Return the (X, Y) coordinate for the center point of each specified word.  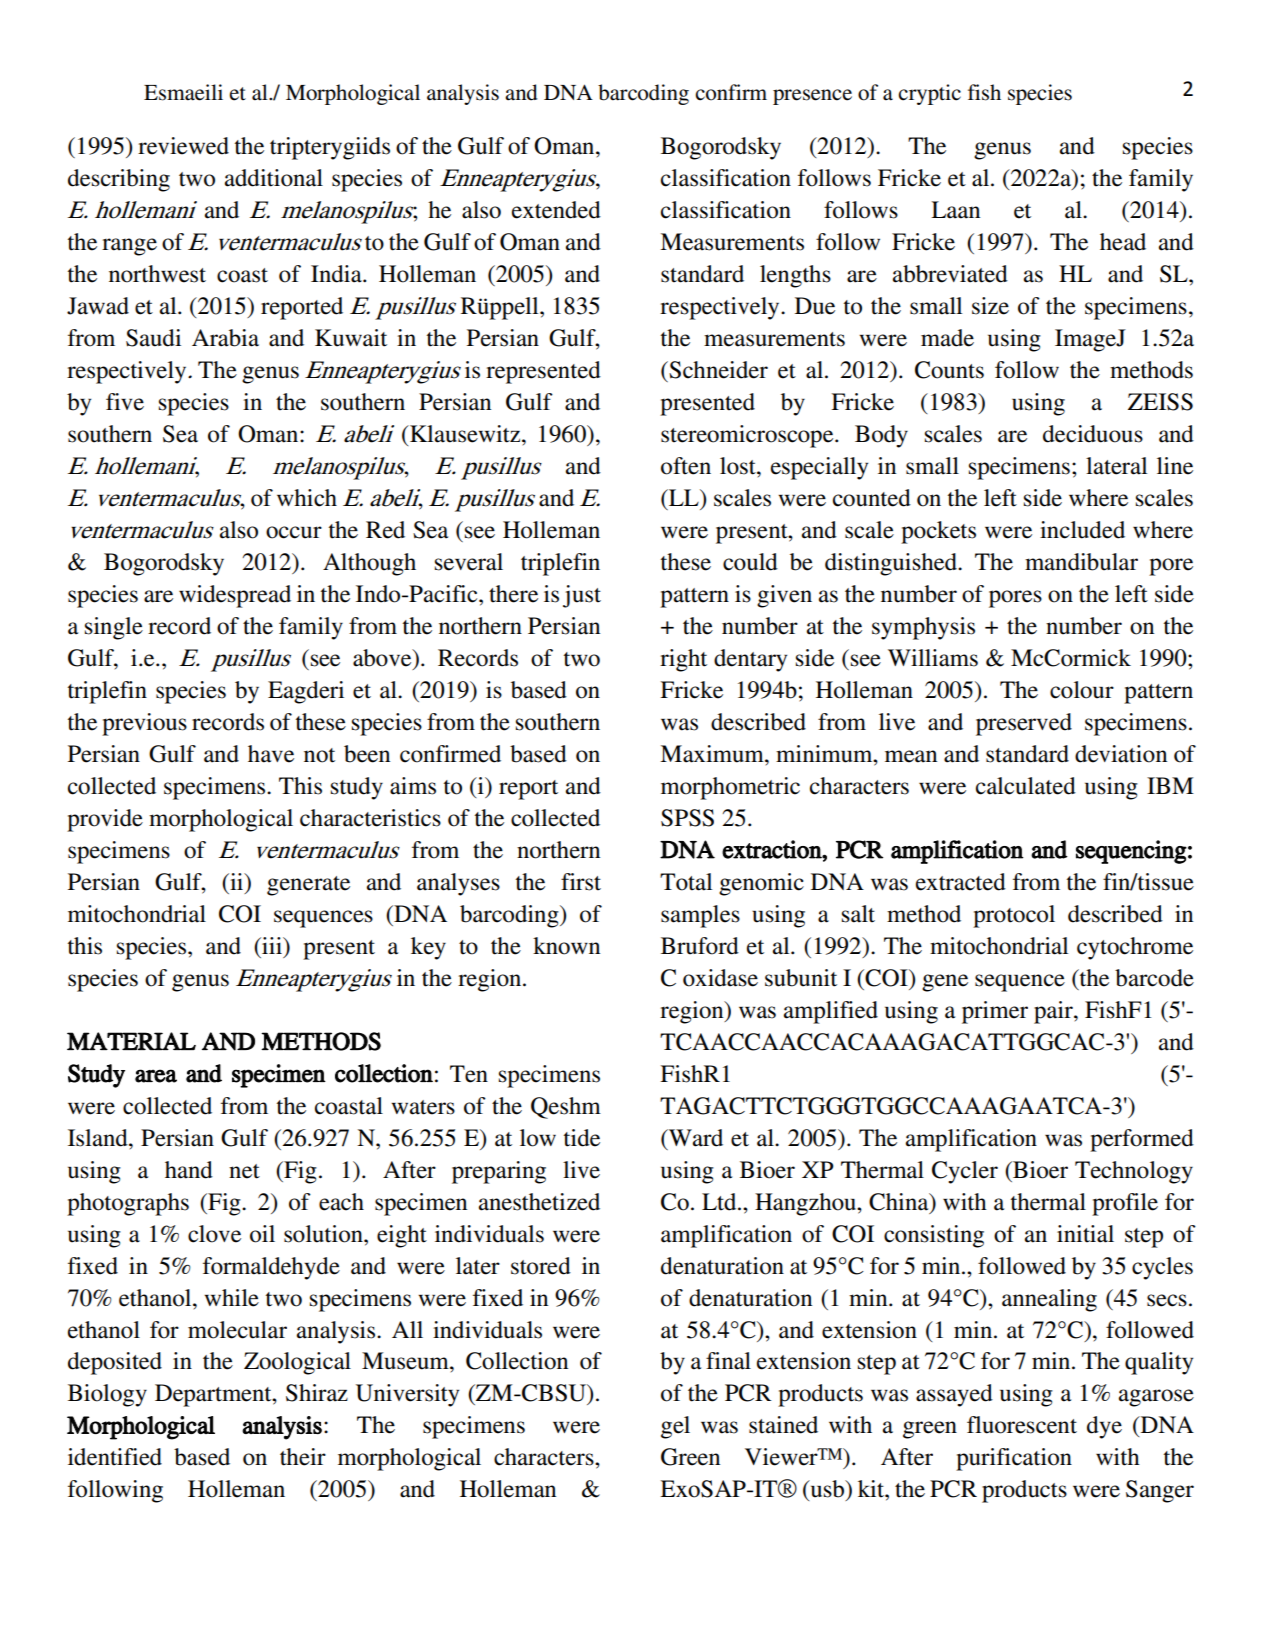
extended (556, 210)
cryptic (929, 94)
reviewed (183, 146)
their (303, 1457)
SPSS (687, 818)
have (271, 754)
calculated (1026, 786)
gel (675, 1427)
